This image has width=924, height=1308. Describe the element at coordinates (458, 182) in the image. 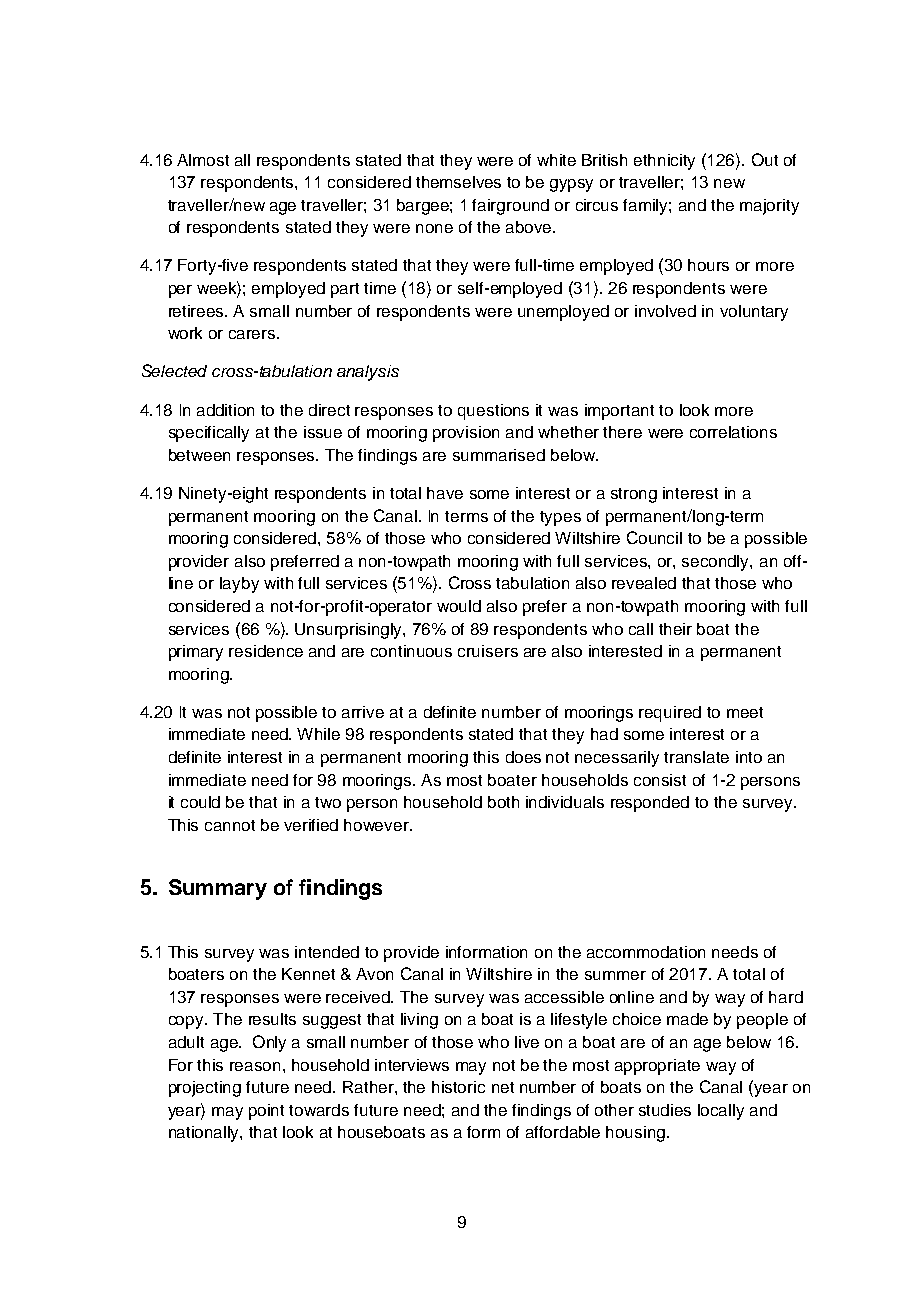

I see `themselves` at that location.
